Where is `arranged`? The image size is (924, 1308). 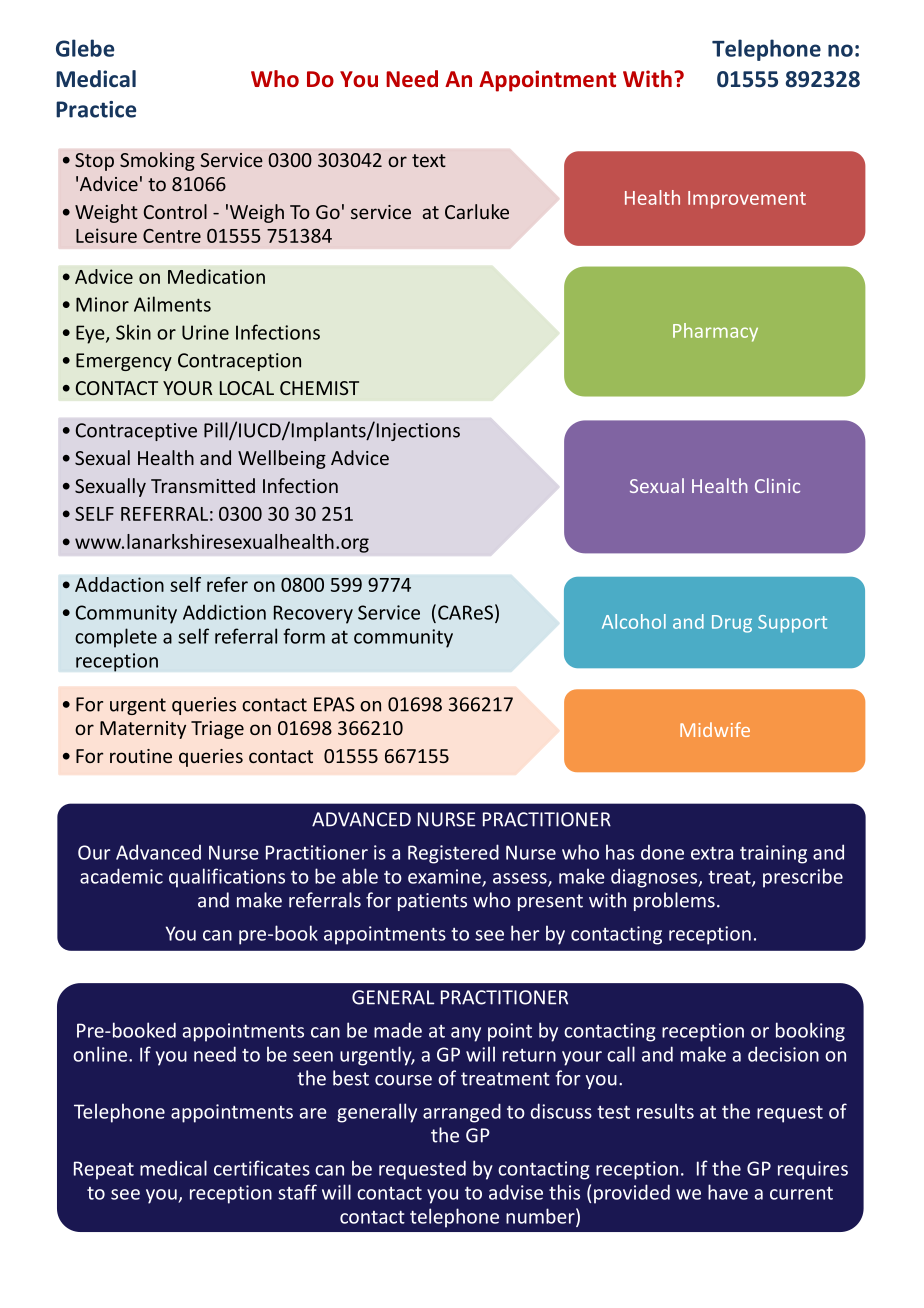 arranged is located at coordinates (462, 1113).
